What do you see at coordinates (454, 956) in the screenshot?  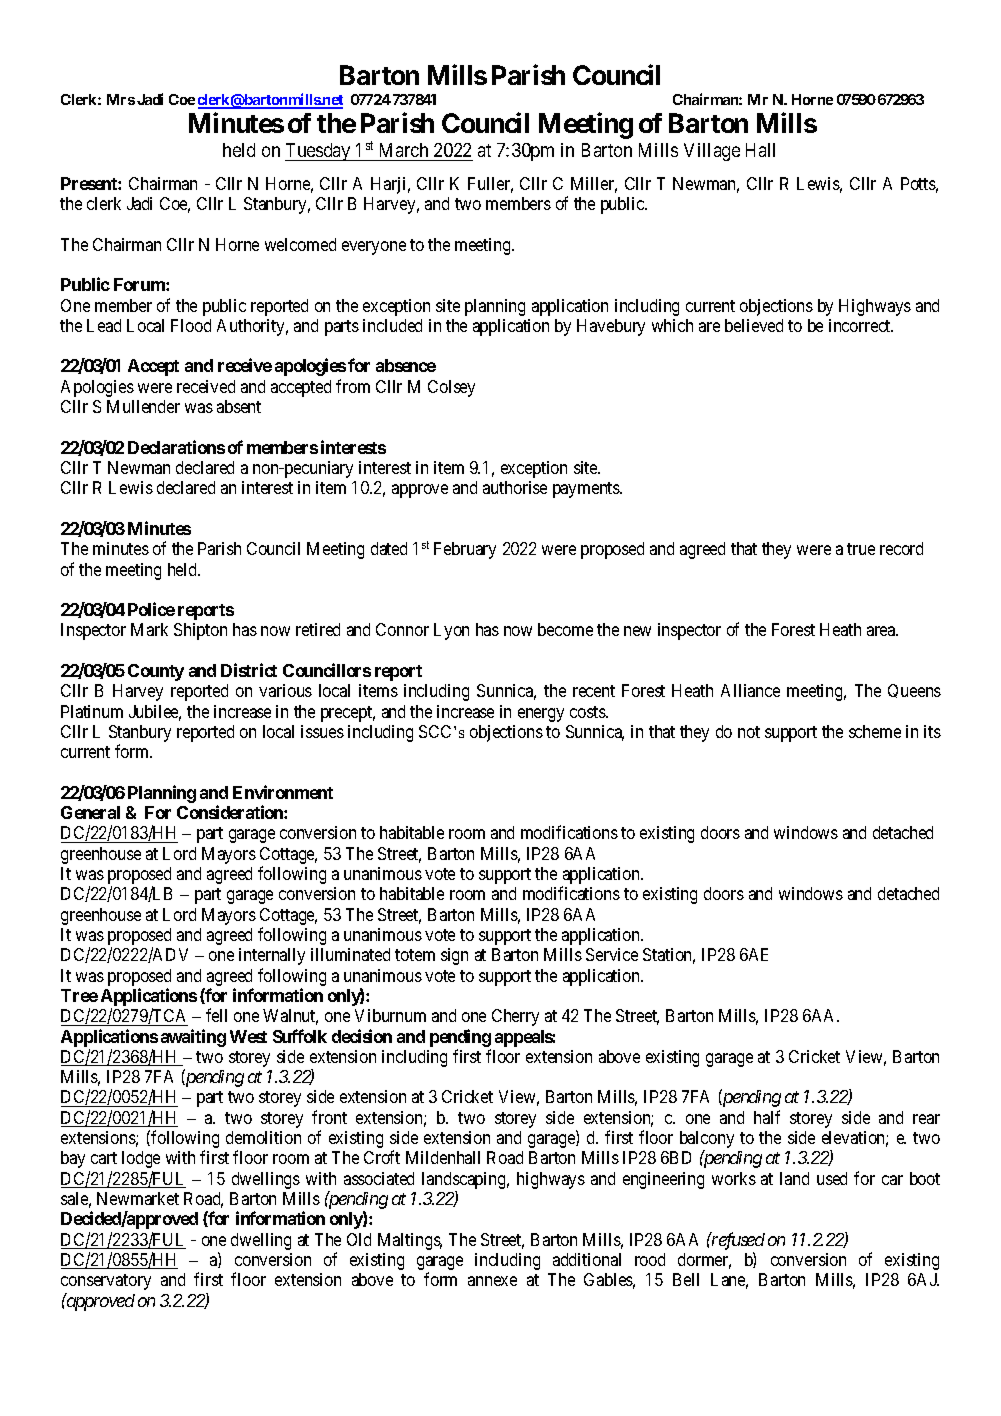 I see `sign` at bounding box center [454, 956].
